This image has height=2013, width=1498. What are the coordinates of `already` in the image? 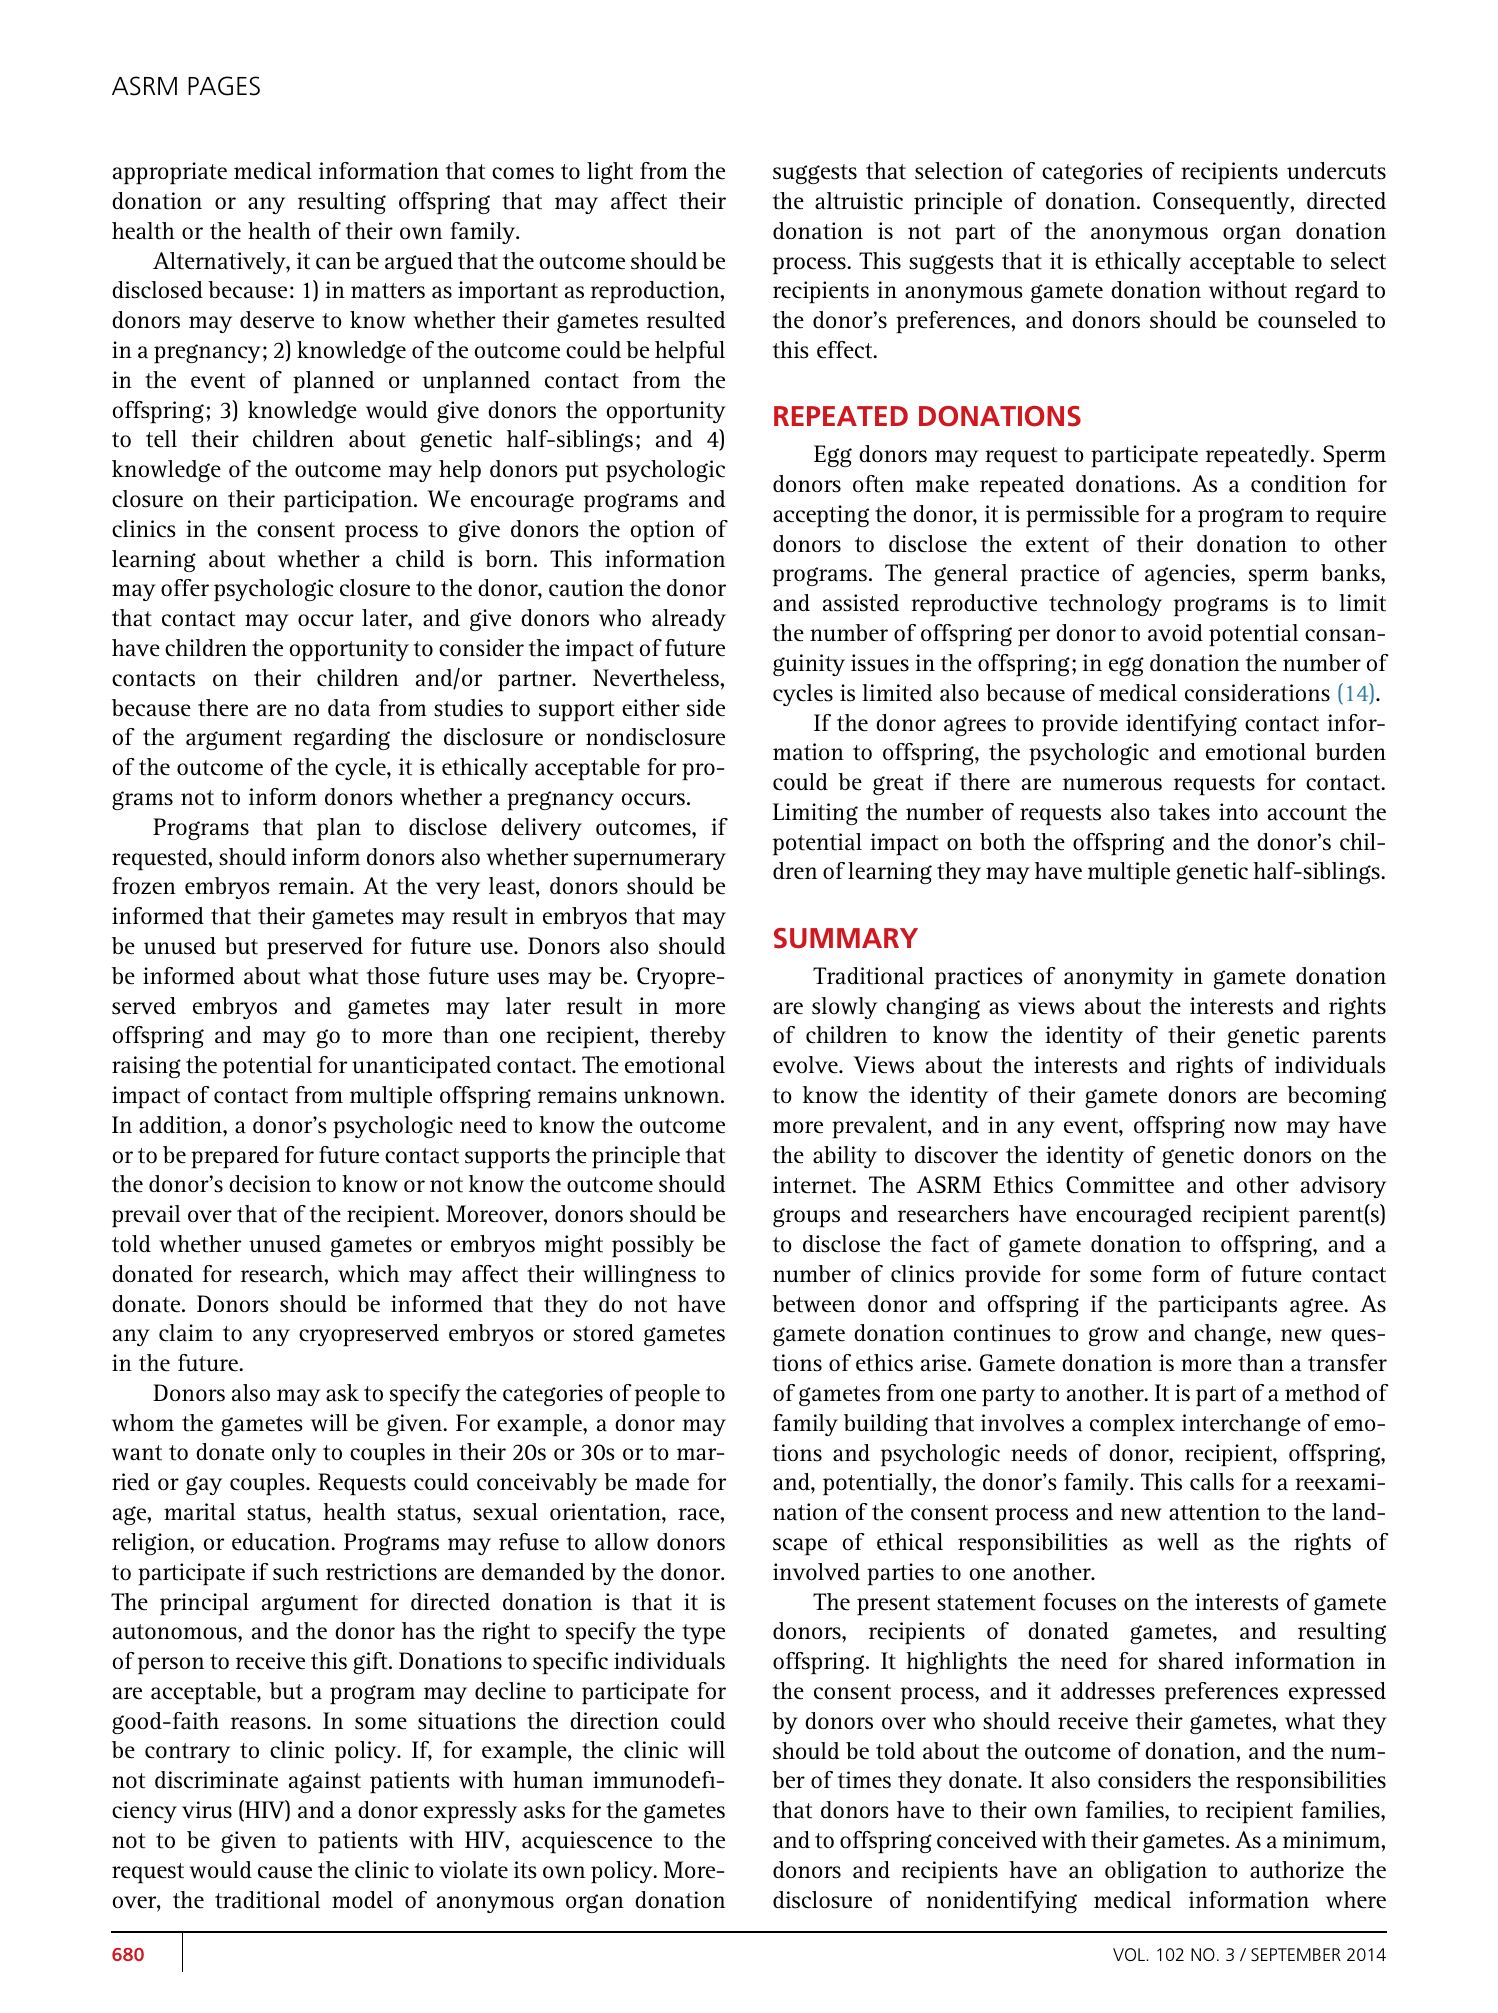 It's located at (689, 620).
